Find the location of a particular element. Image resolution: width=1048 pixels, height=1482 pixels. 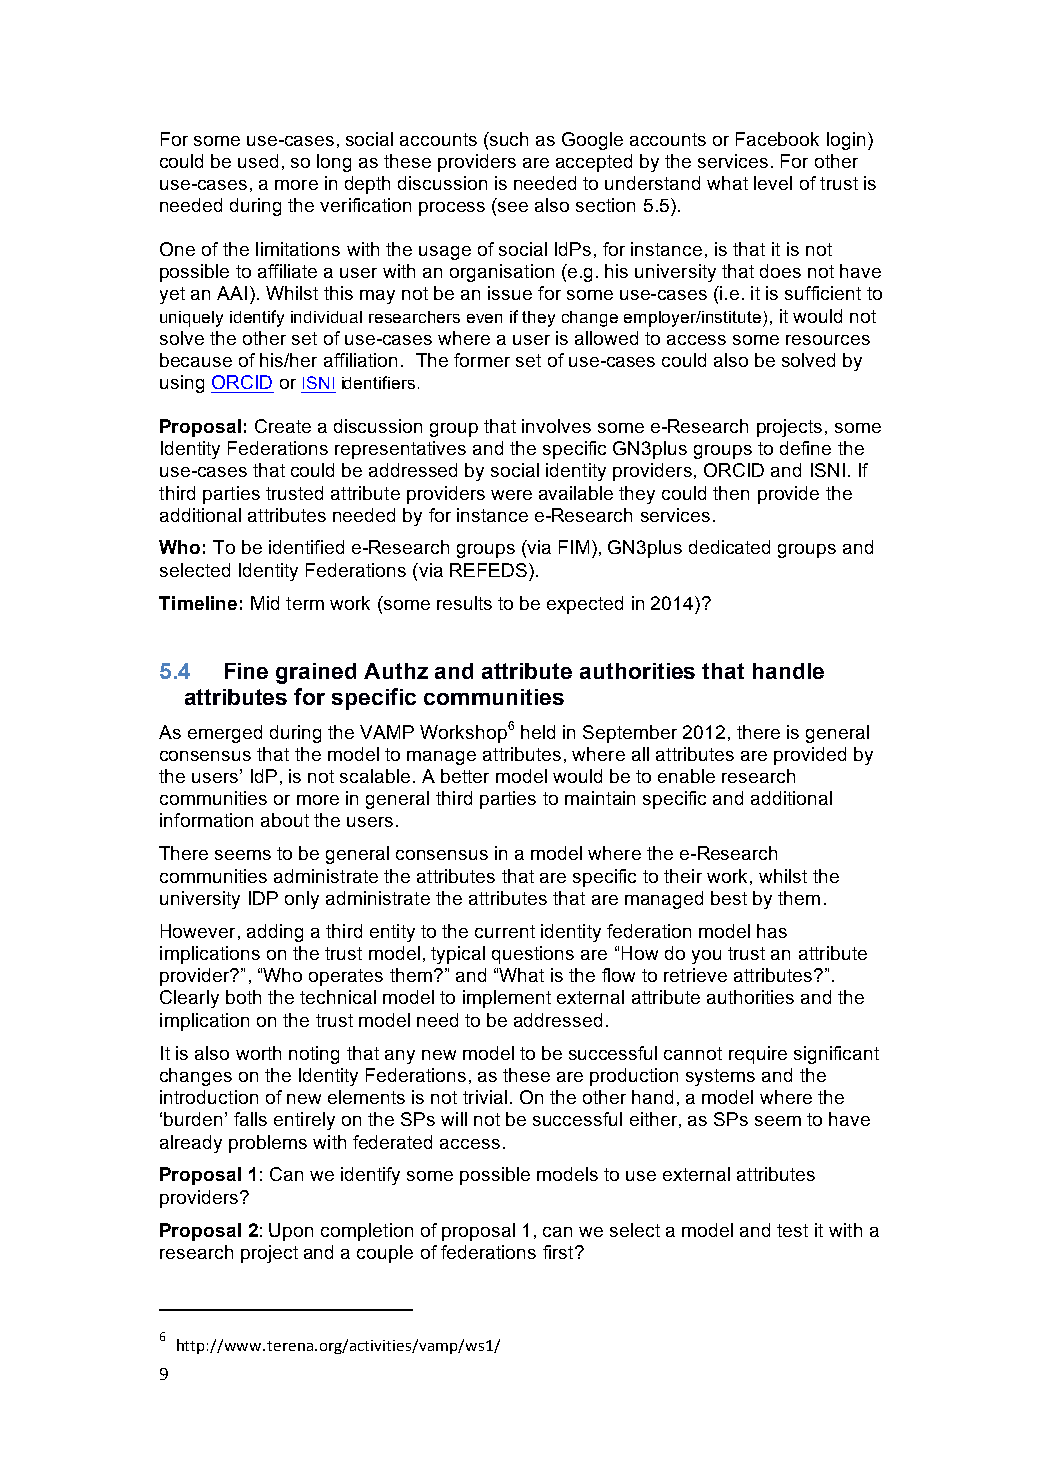

Upon is located at coordinates (291, 1232).
